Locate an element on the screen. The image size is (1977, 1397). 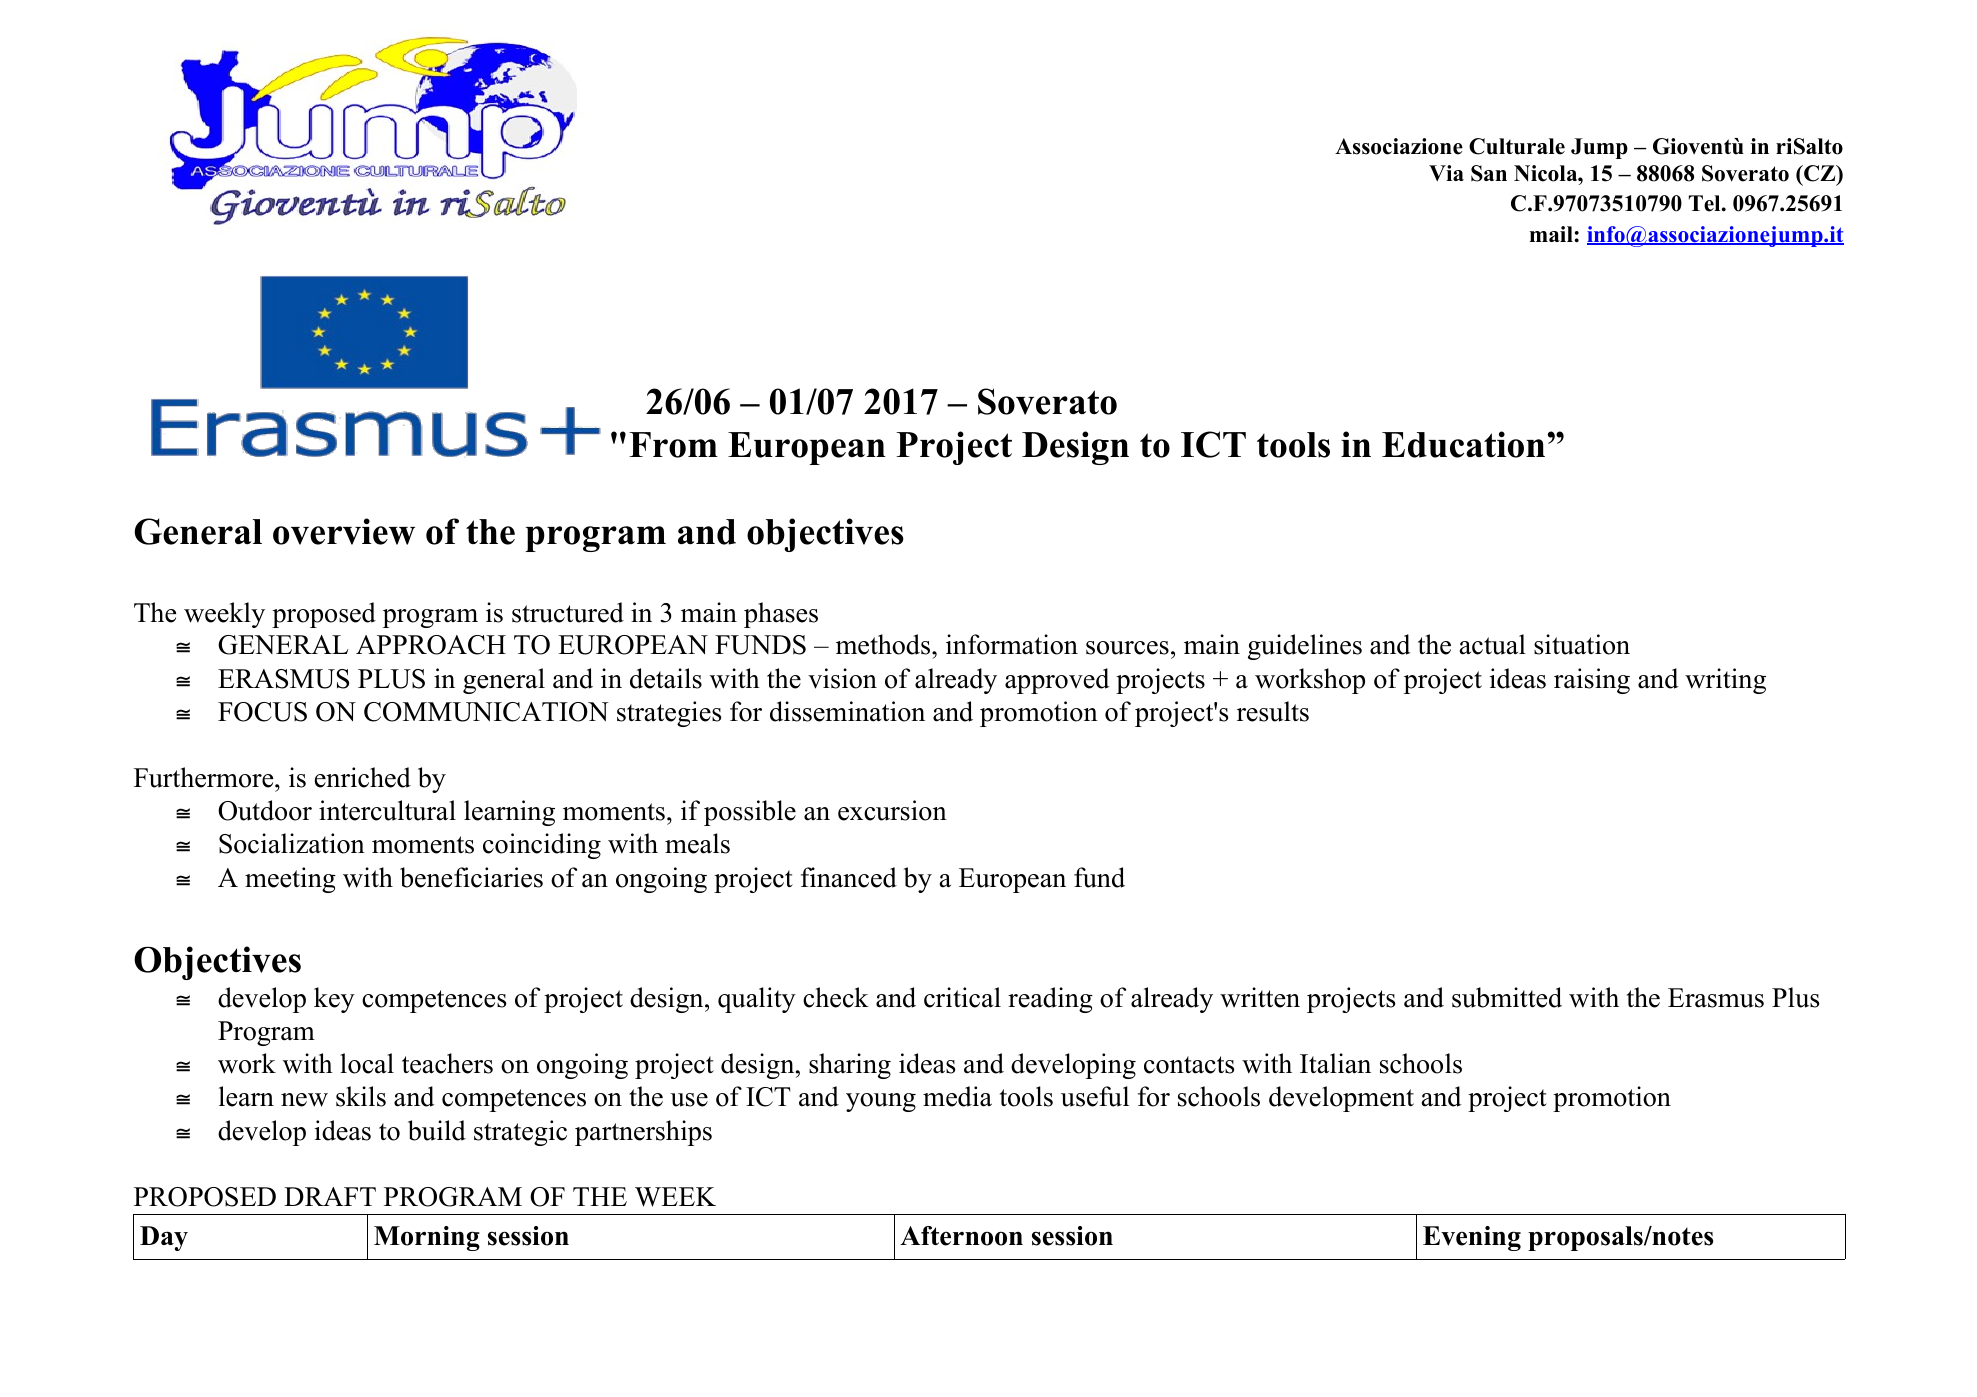
overview is located at coordinates (344, 531).
